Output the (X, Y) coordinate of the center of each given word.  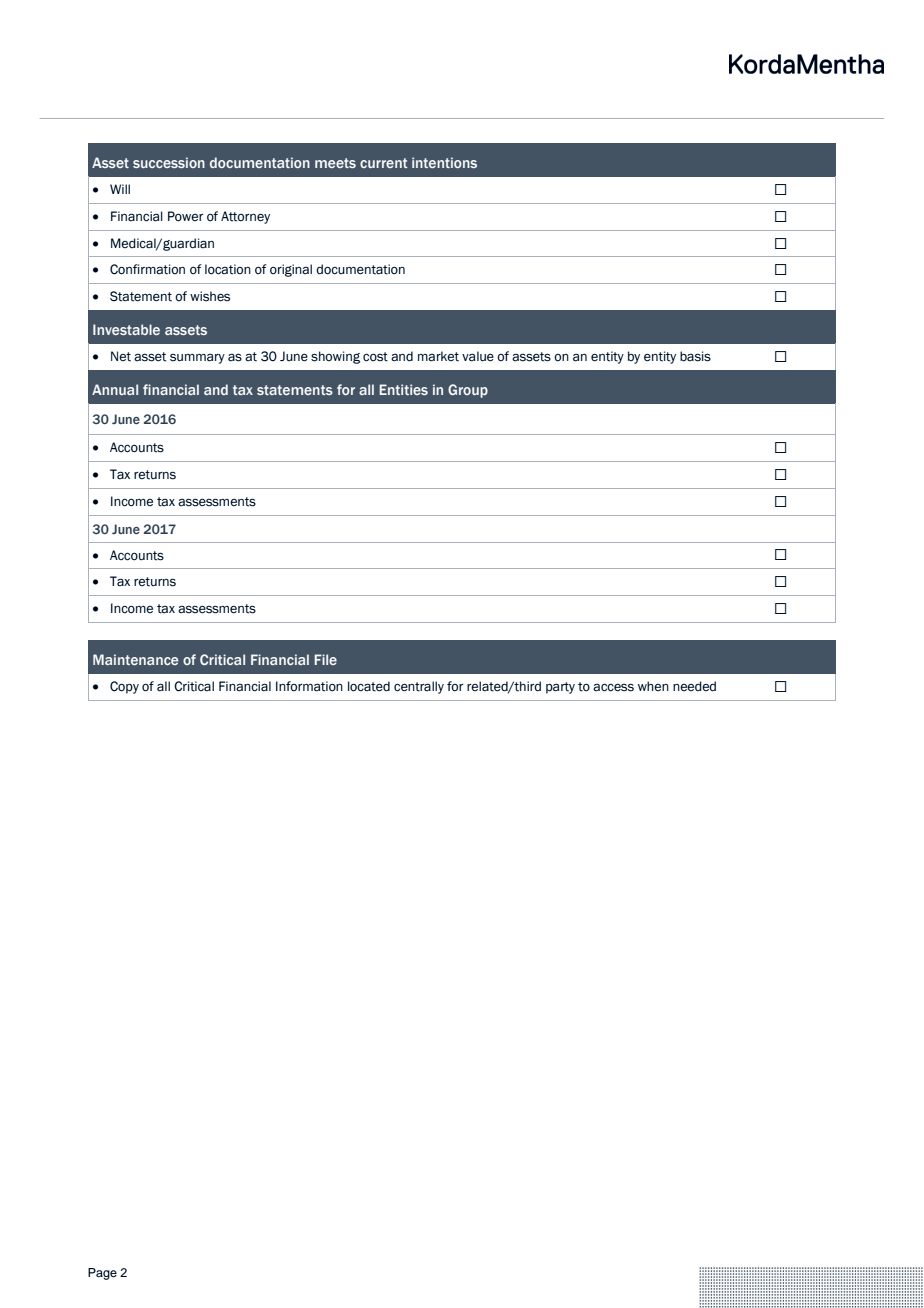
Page (102, 1274)
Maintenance (135, 659)
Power (186, 216)
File (326, 659)
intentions (444, 162)
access (613, 687)
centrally (419, 687)
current (384, 163)
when (653, 686)
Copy (124, 687)
